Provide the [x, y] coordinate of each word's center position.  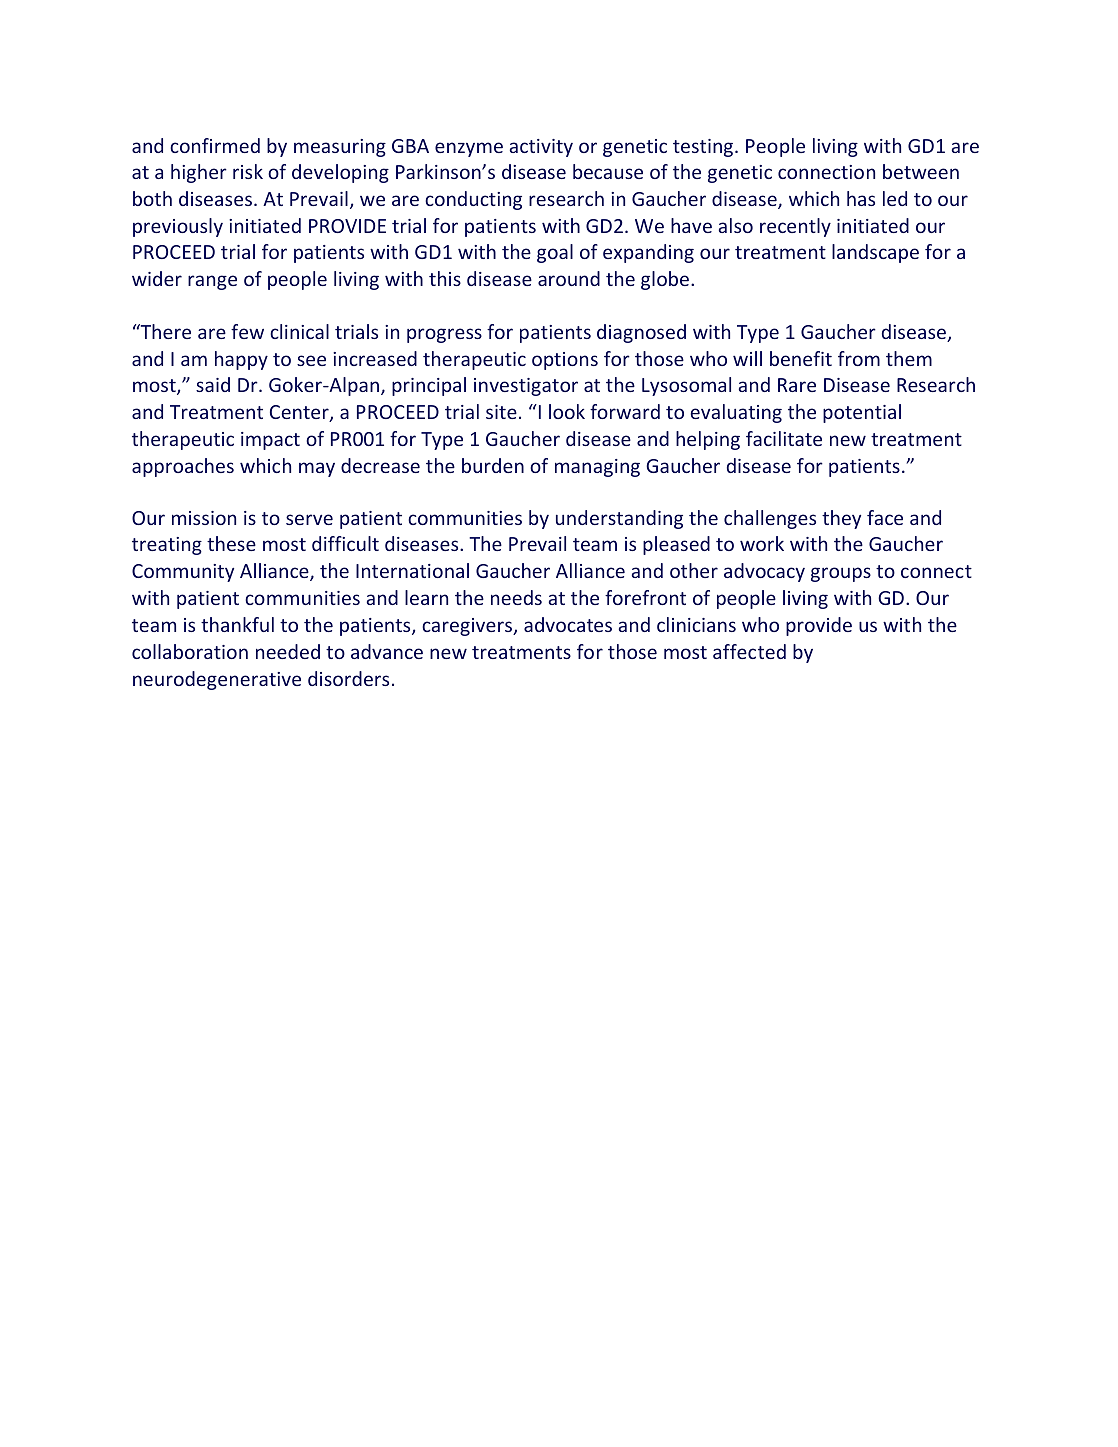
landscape [875, 253]
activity [541, 148]
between [921, 171]
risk [248, 171]
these [231, 543]
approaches [183, 467]
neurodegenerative [217, 680]
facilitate [784, 438]
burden [493, 465]
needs [516, 597]
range [212, 282]
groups [841, 574]
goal [555, 253]
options [565, 361]
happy [241, 360]
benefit [801, 358]
